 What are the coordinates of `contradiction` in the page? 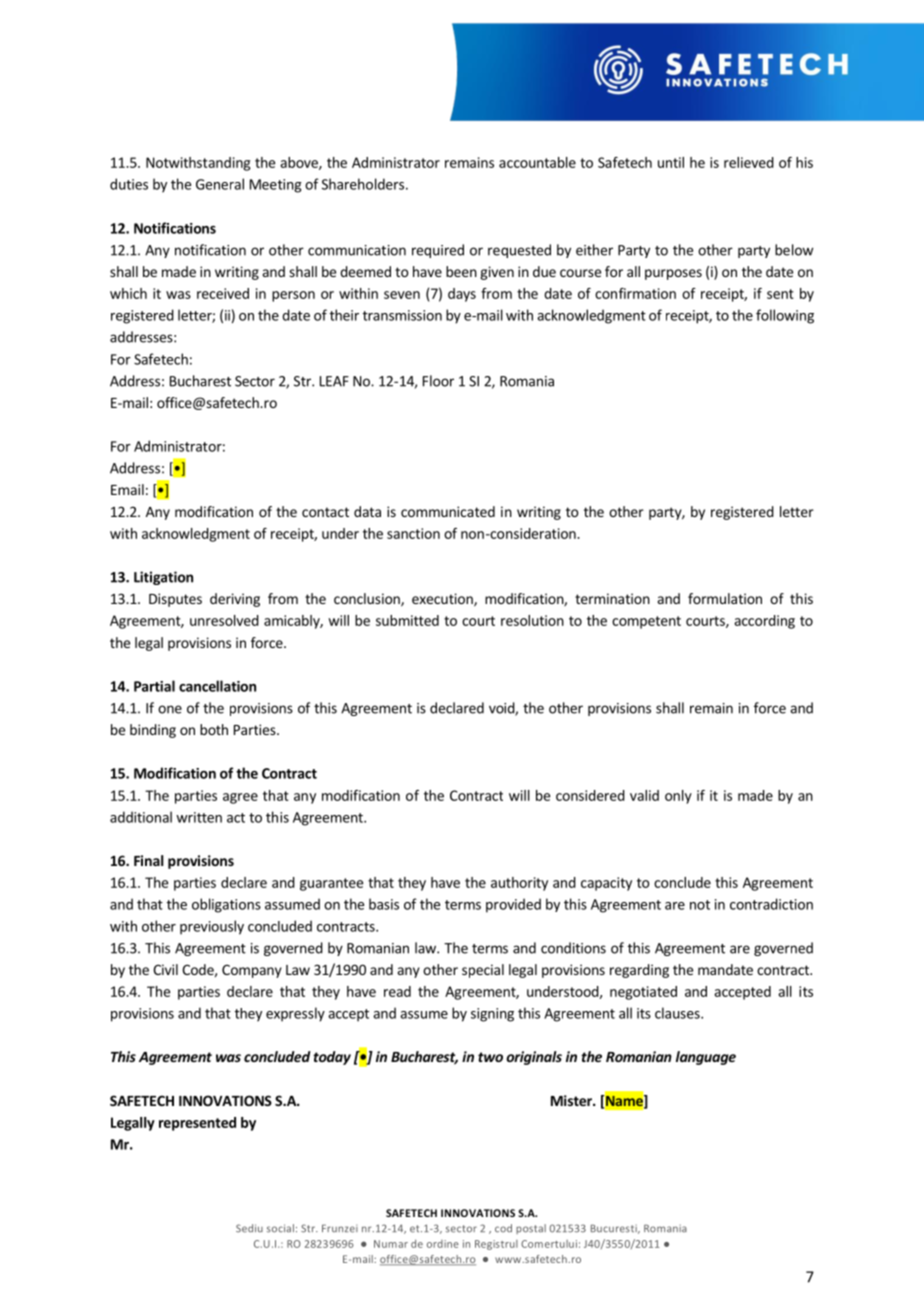 It's located at (771, 904).
